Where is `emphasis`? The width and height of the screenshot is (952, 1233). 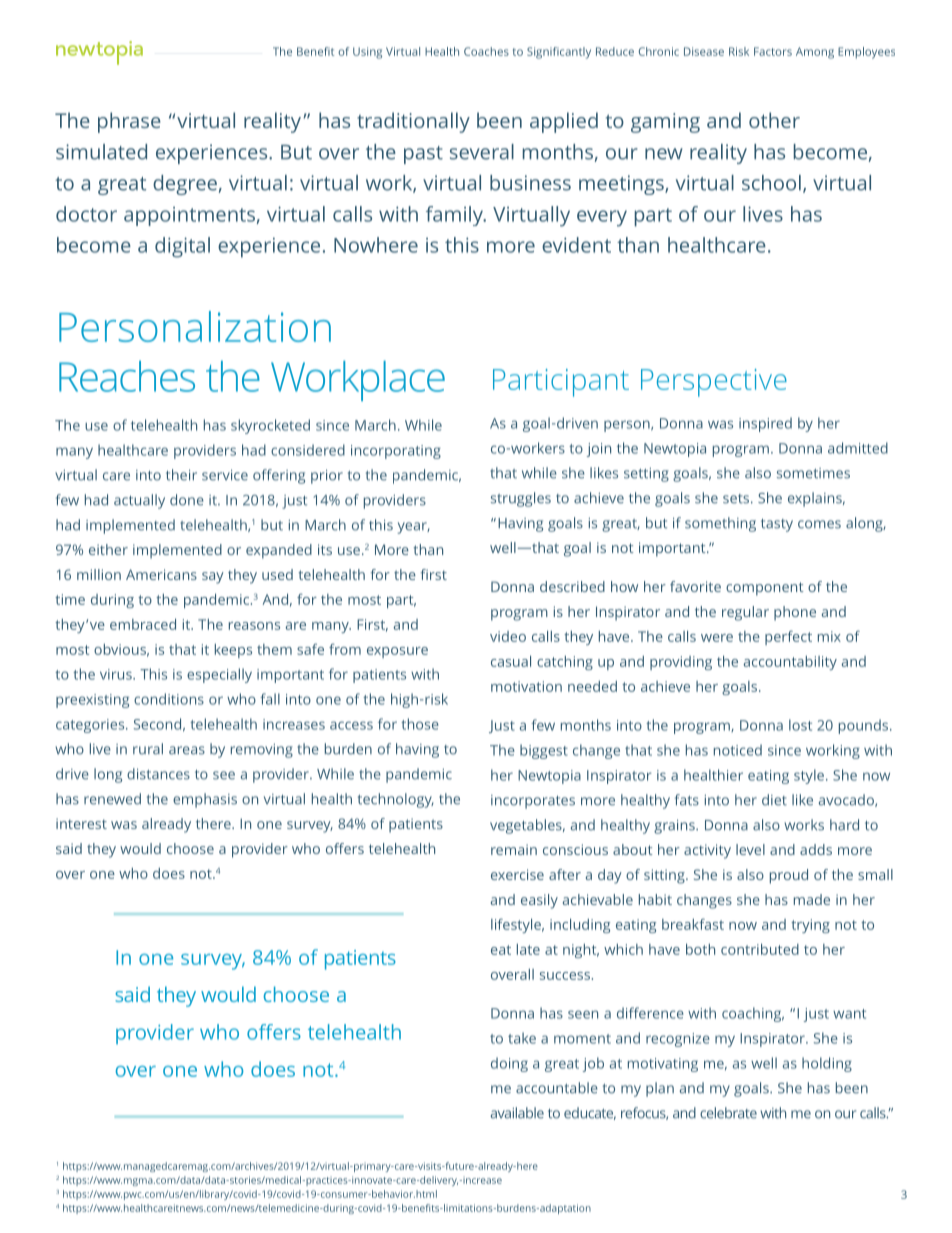 emphasis is located at coordinates (205, 800).
